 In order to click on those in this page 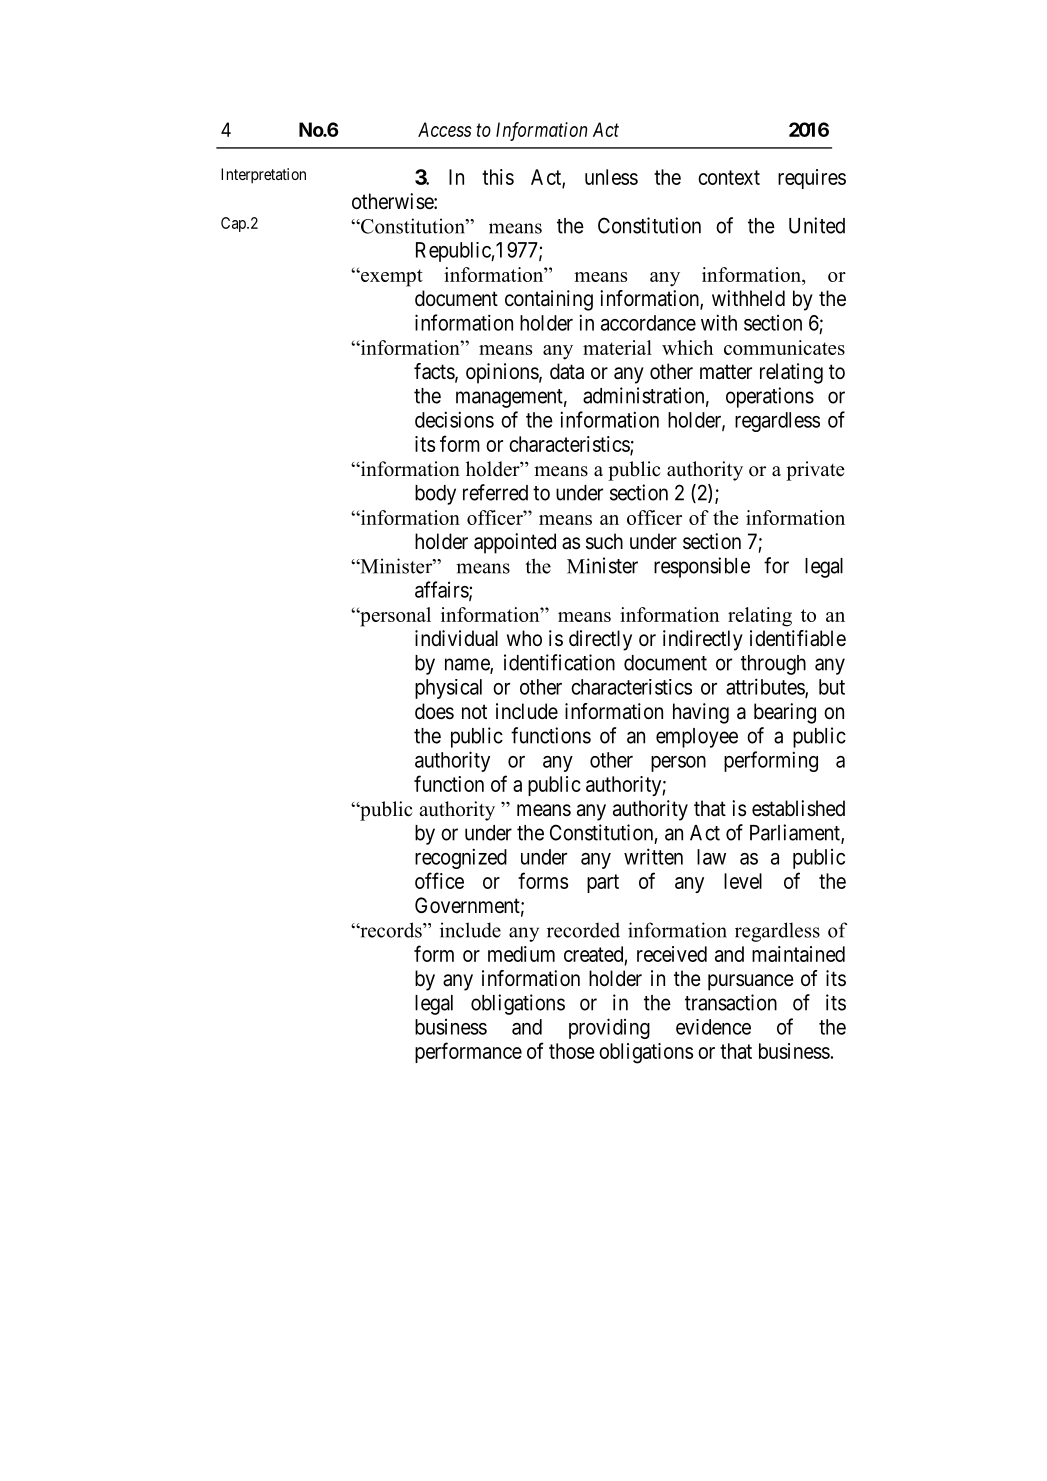, I will do `click(572, 1051)`.
